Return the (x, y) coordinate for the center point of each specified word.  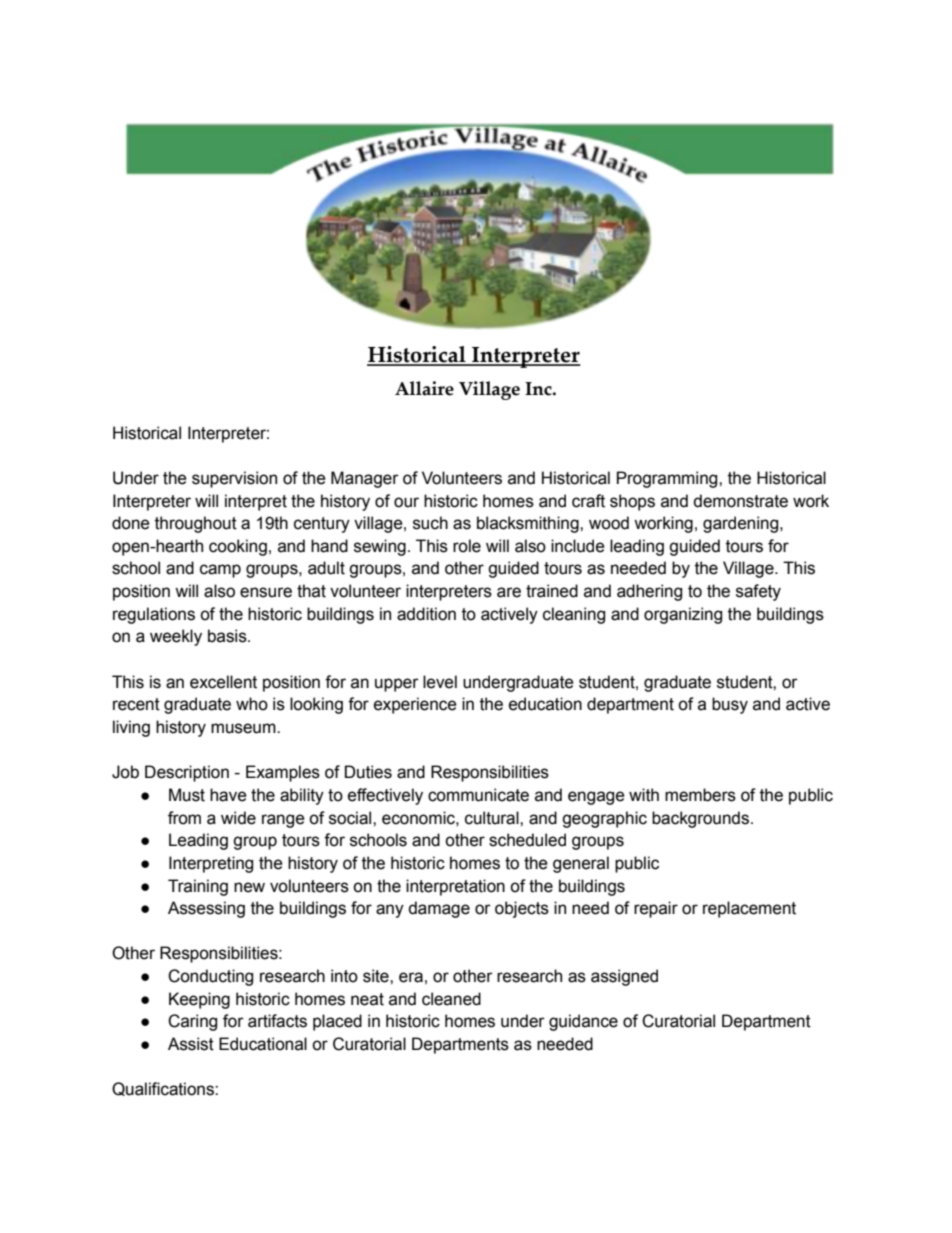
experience (415, 705)
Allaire (424, 388)
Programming (668, 479)
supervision (234, 479)
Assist (191, 1044)
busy (730, 705)
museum (244, 728)
